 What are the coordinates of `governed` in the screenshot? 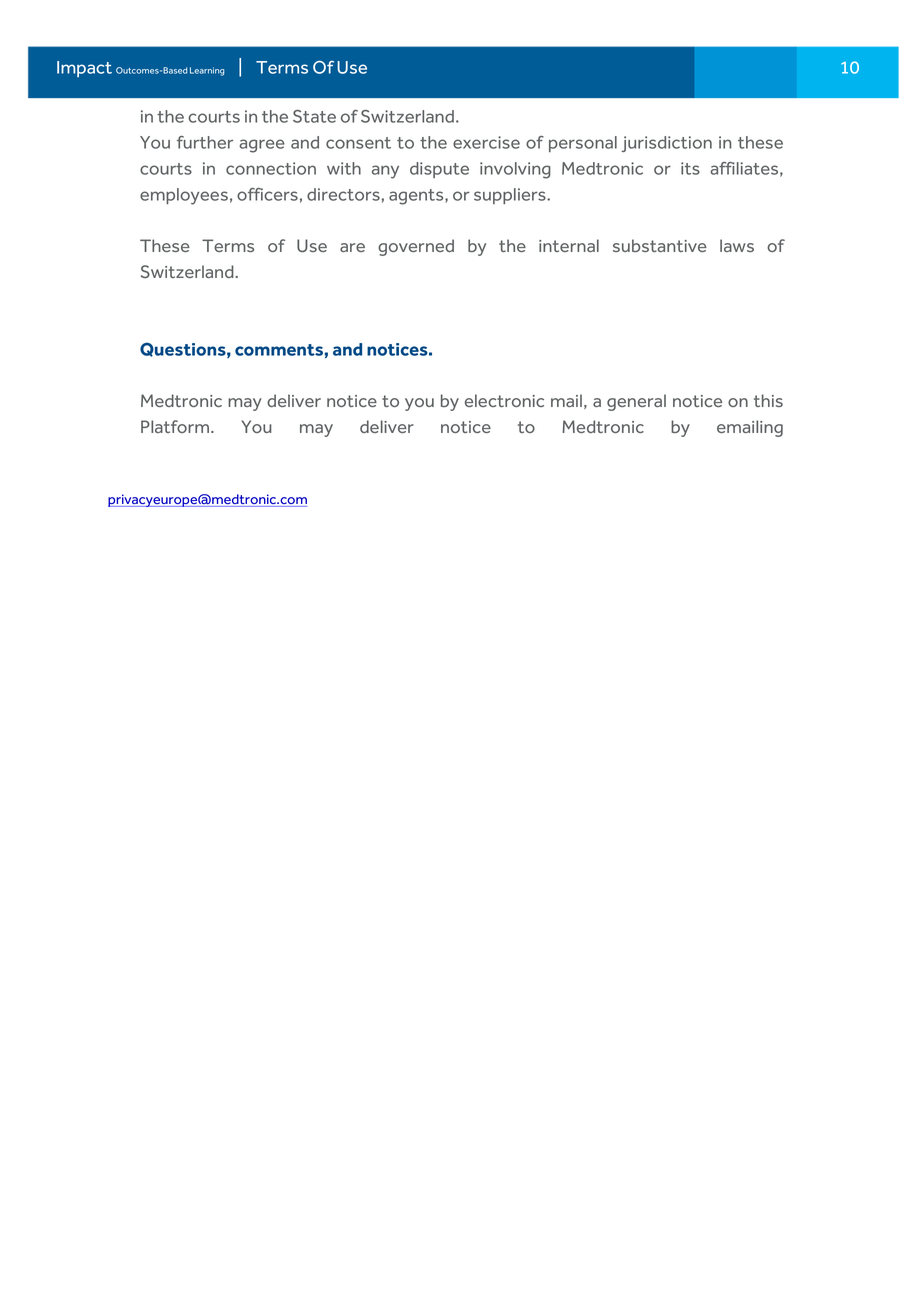 It's located at (416, 247).
